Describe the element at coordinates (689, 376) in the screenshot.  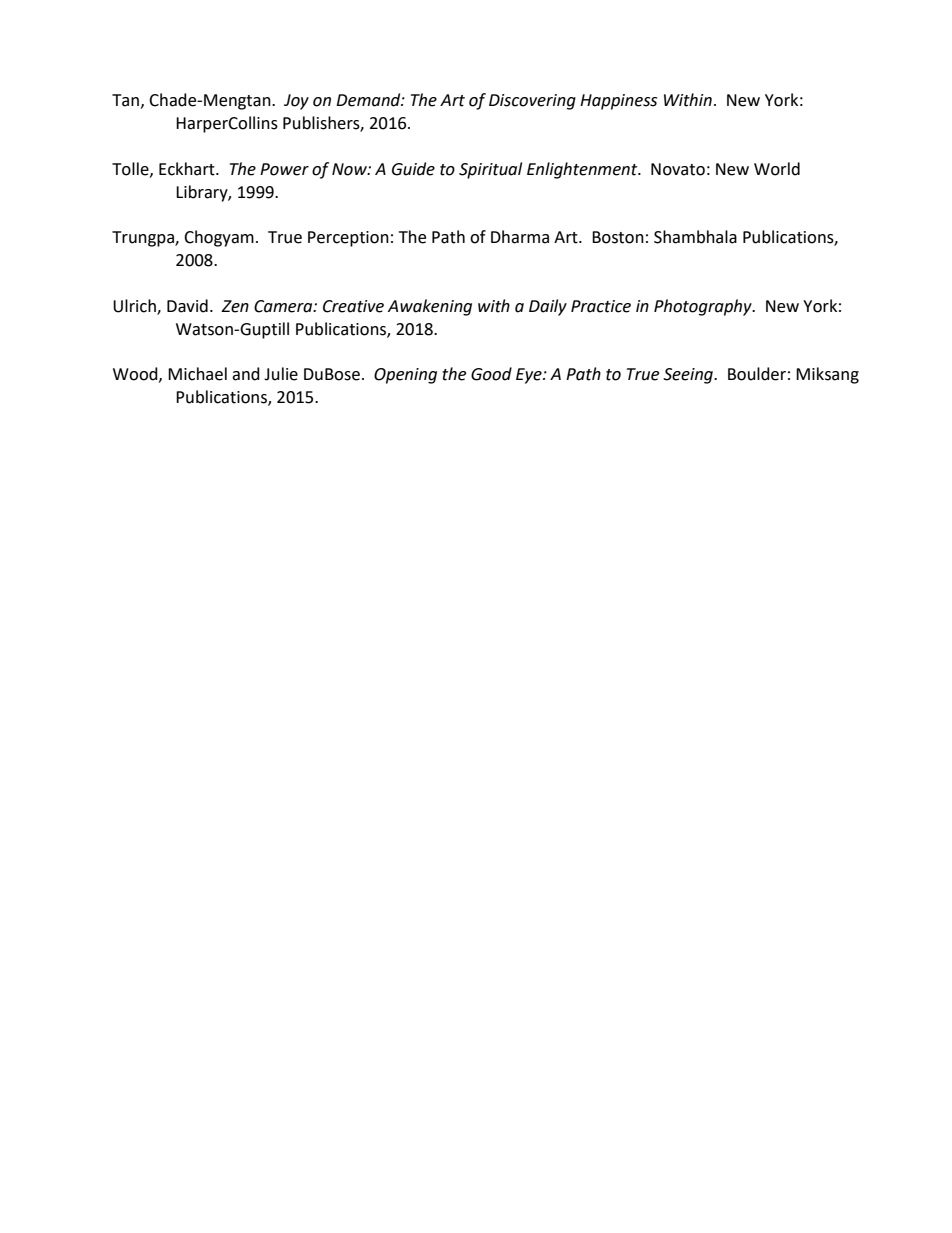
I see `Seeing` at that location.
